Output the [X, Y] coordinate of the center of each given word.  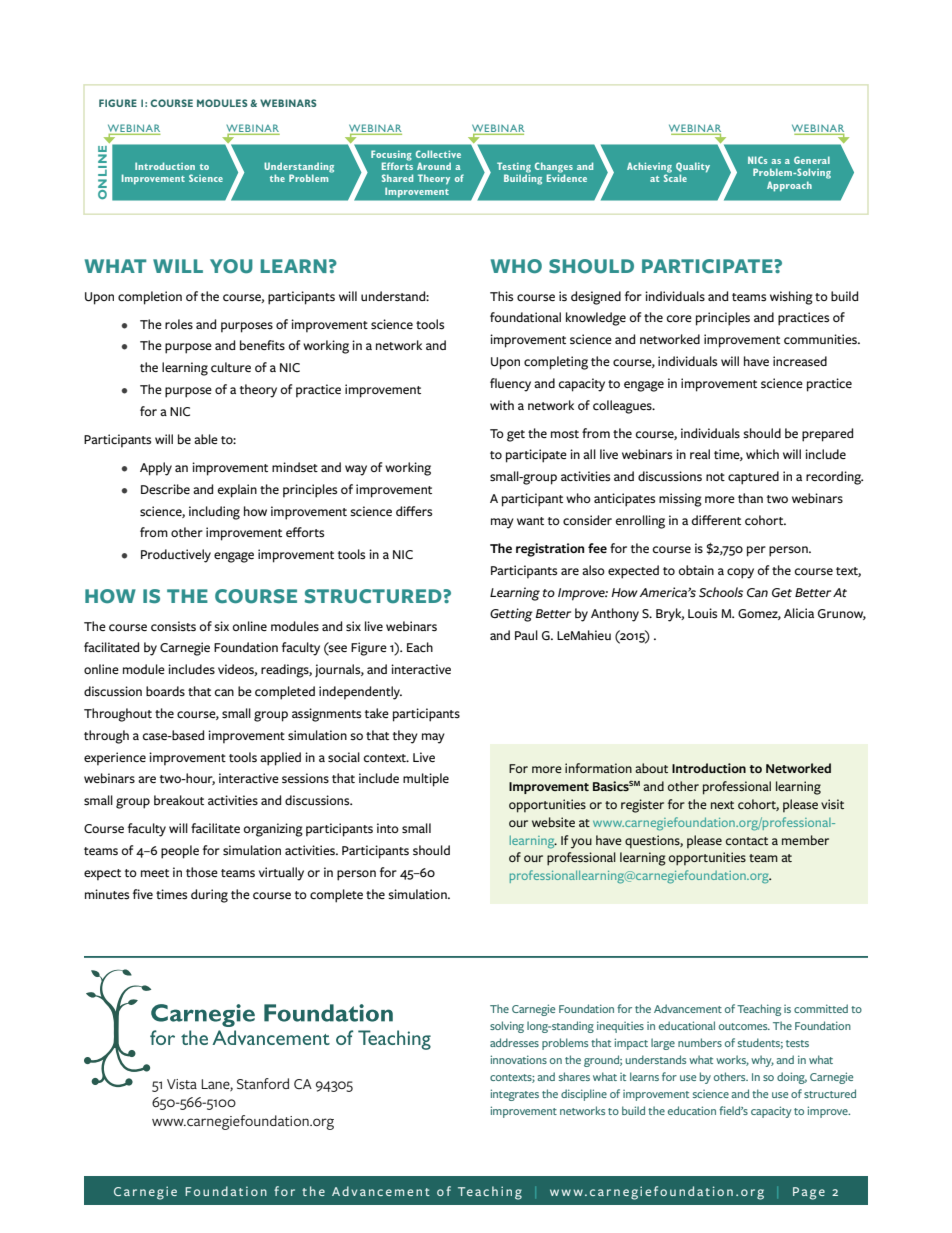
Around [434, 166]
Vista [182, 1084]
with [502, 405]
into [388, 828]
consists [173, 626]
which [762, 454]
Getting [511, 615]
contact [747, 841]
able [206, 439]
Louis [702, 613]
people [180, 852]
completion [150, 298]
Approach [789, 186]
